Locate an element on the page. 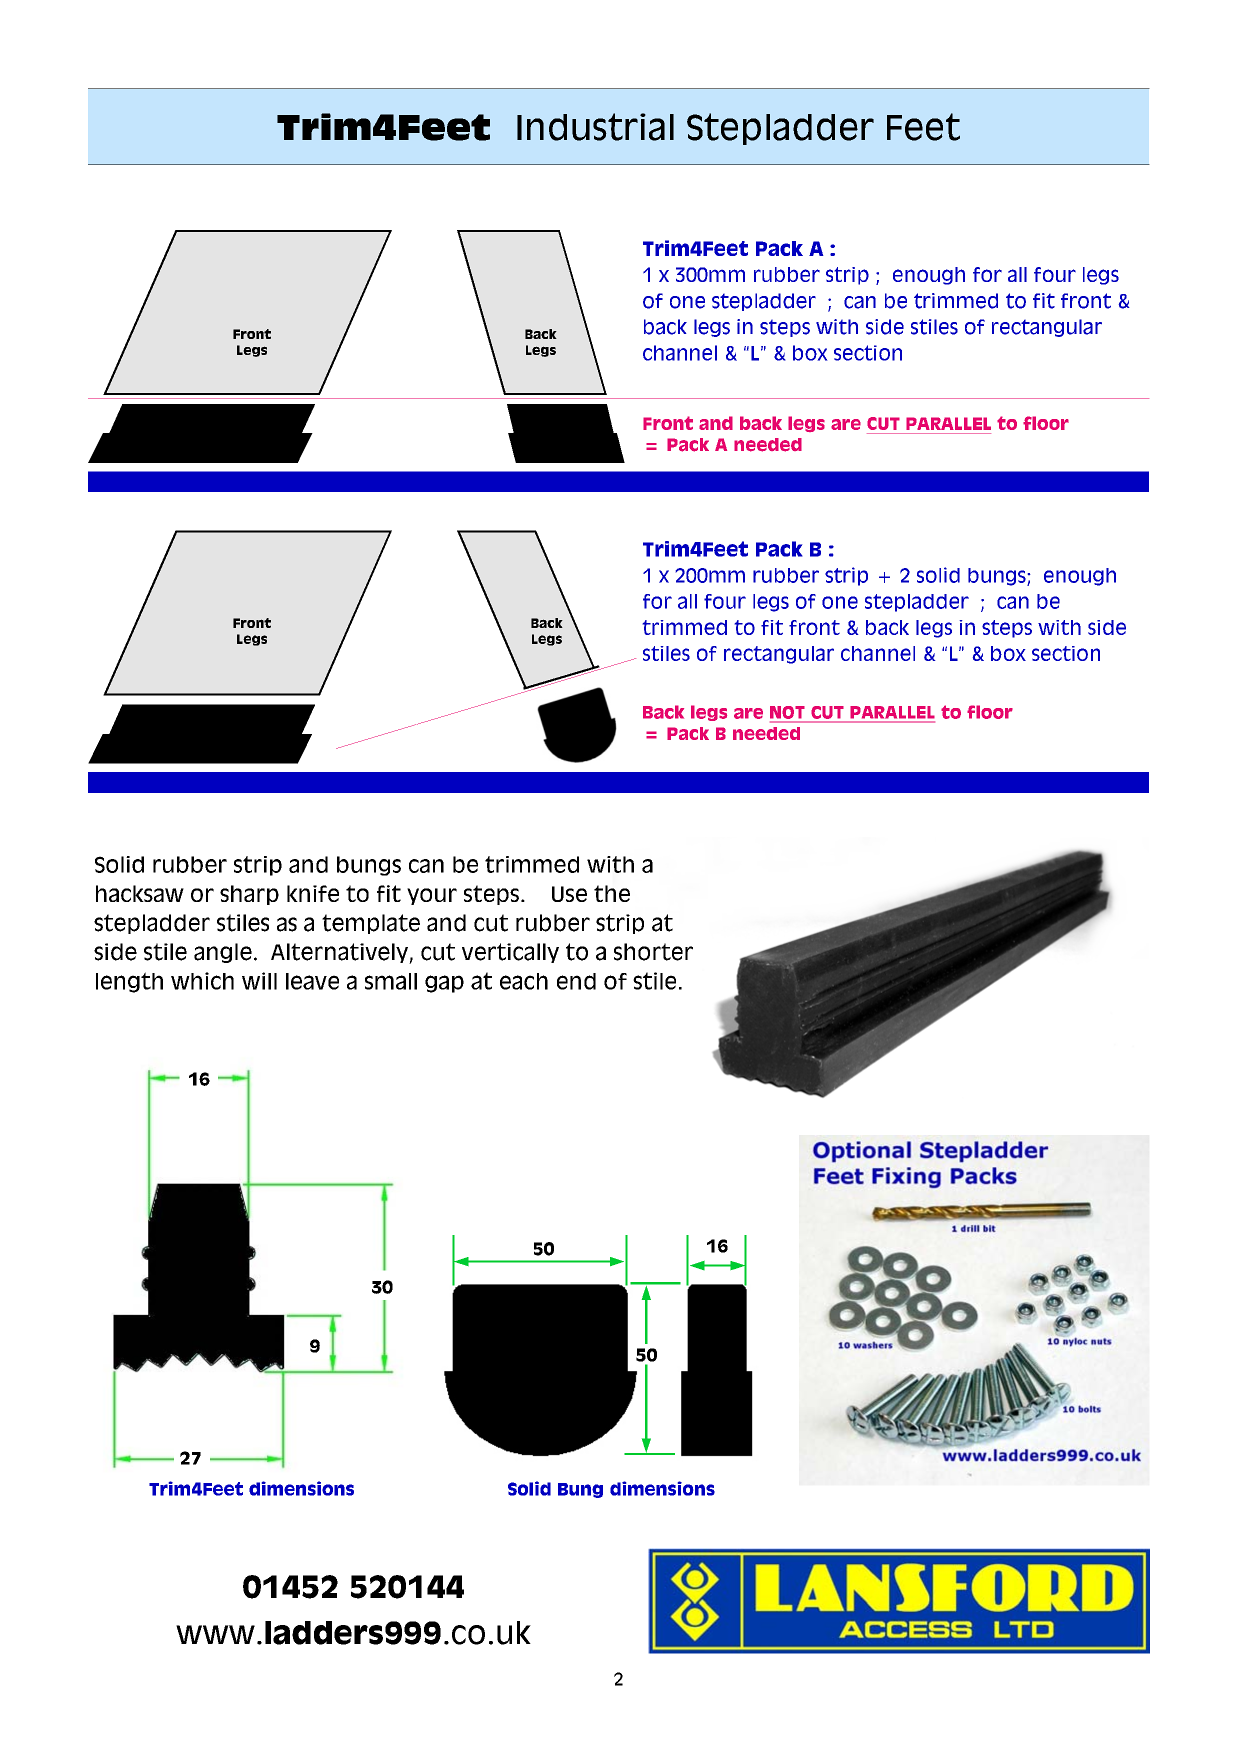 This page has width=1237, height=1751. template is located at coordinates (371, 924).
